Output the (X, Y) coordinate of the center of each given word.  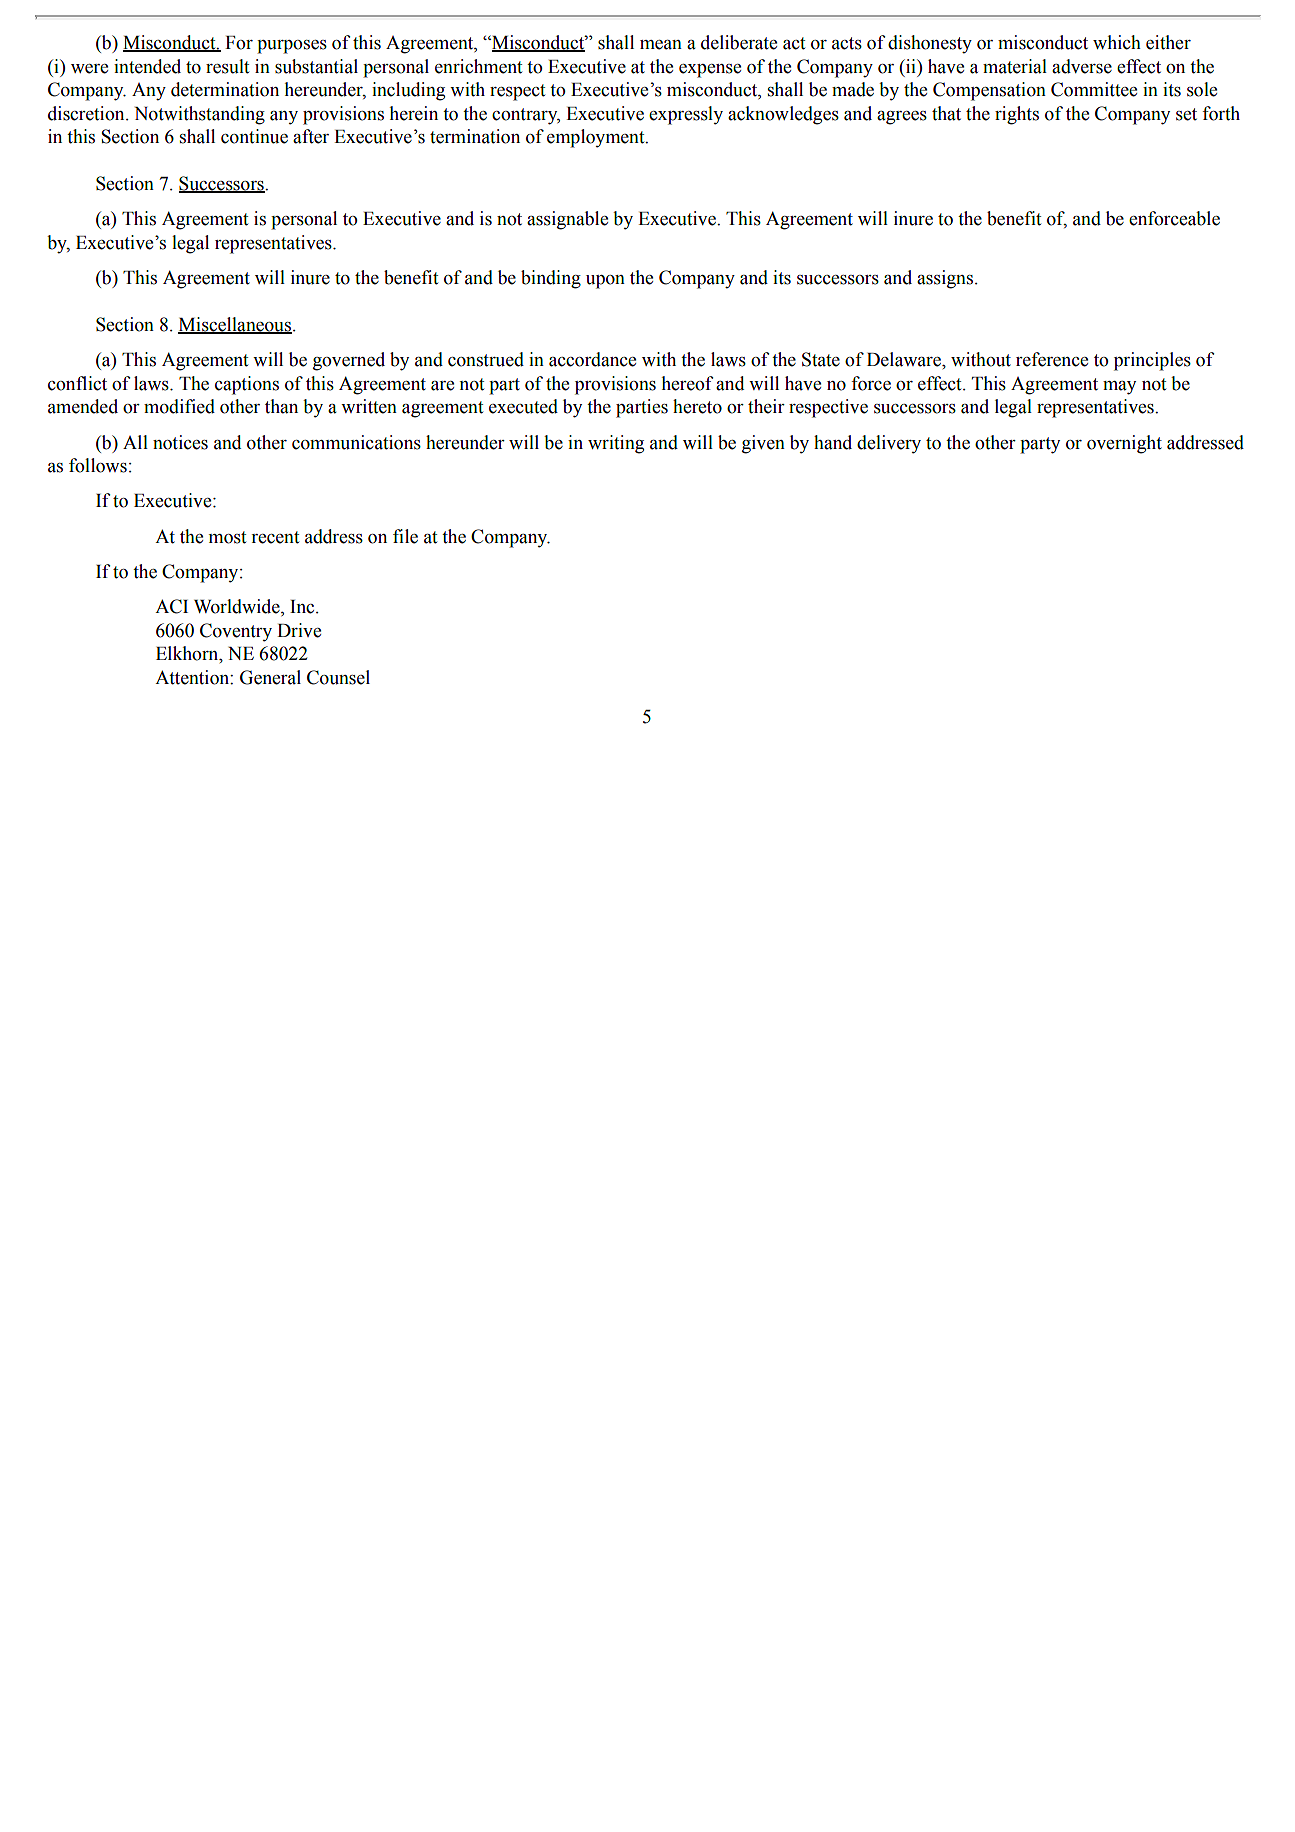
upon (605, 282)
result (227, 66)
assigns (945, 279)
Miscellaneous (235, 325)
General (270, 677)
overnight (1124, 444)
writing (616, 444)
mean (661, 45)
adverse (1082, 66)
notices (180, 442)
